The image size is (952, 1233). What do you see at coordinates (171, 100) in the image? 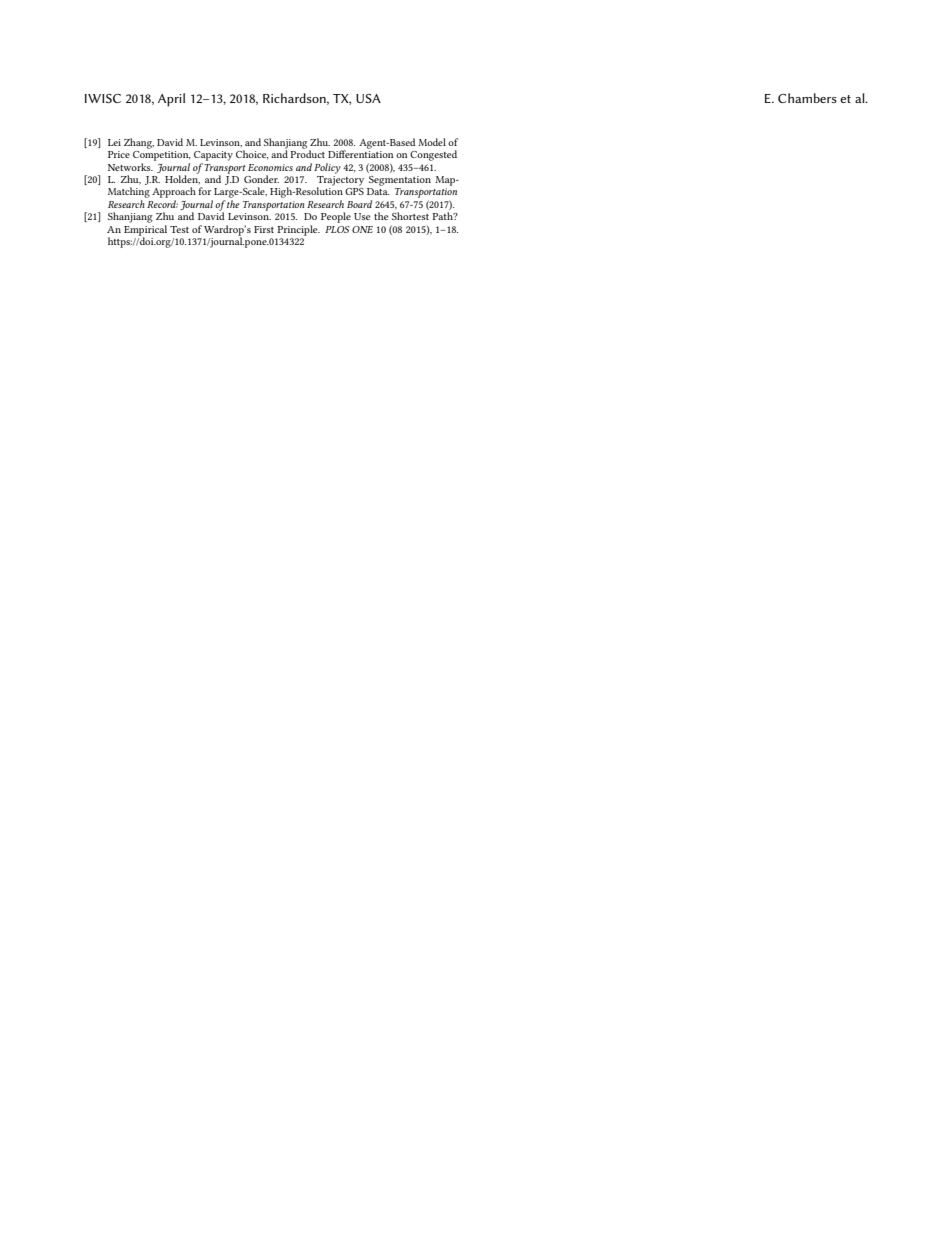
I see `April` at bounding box center [171, 100].
